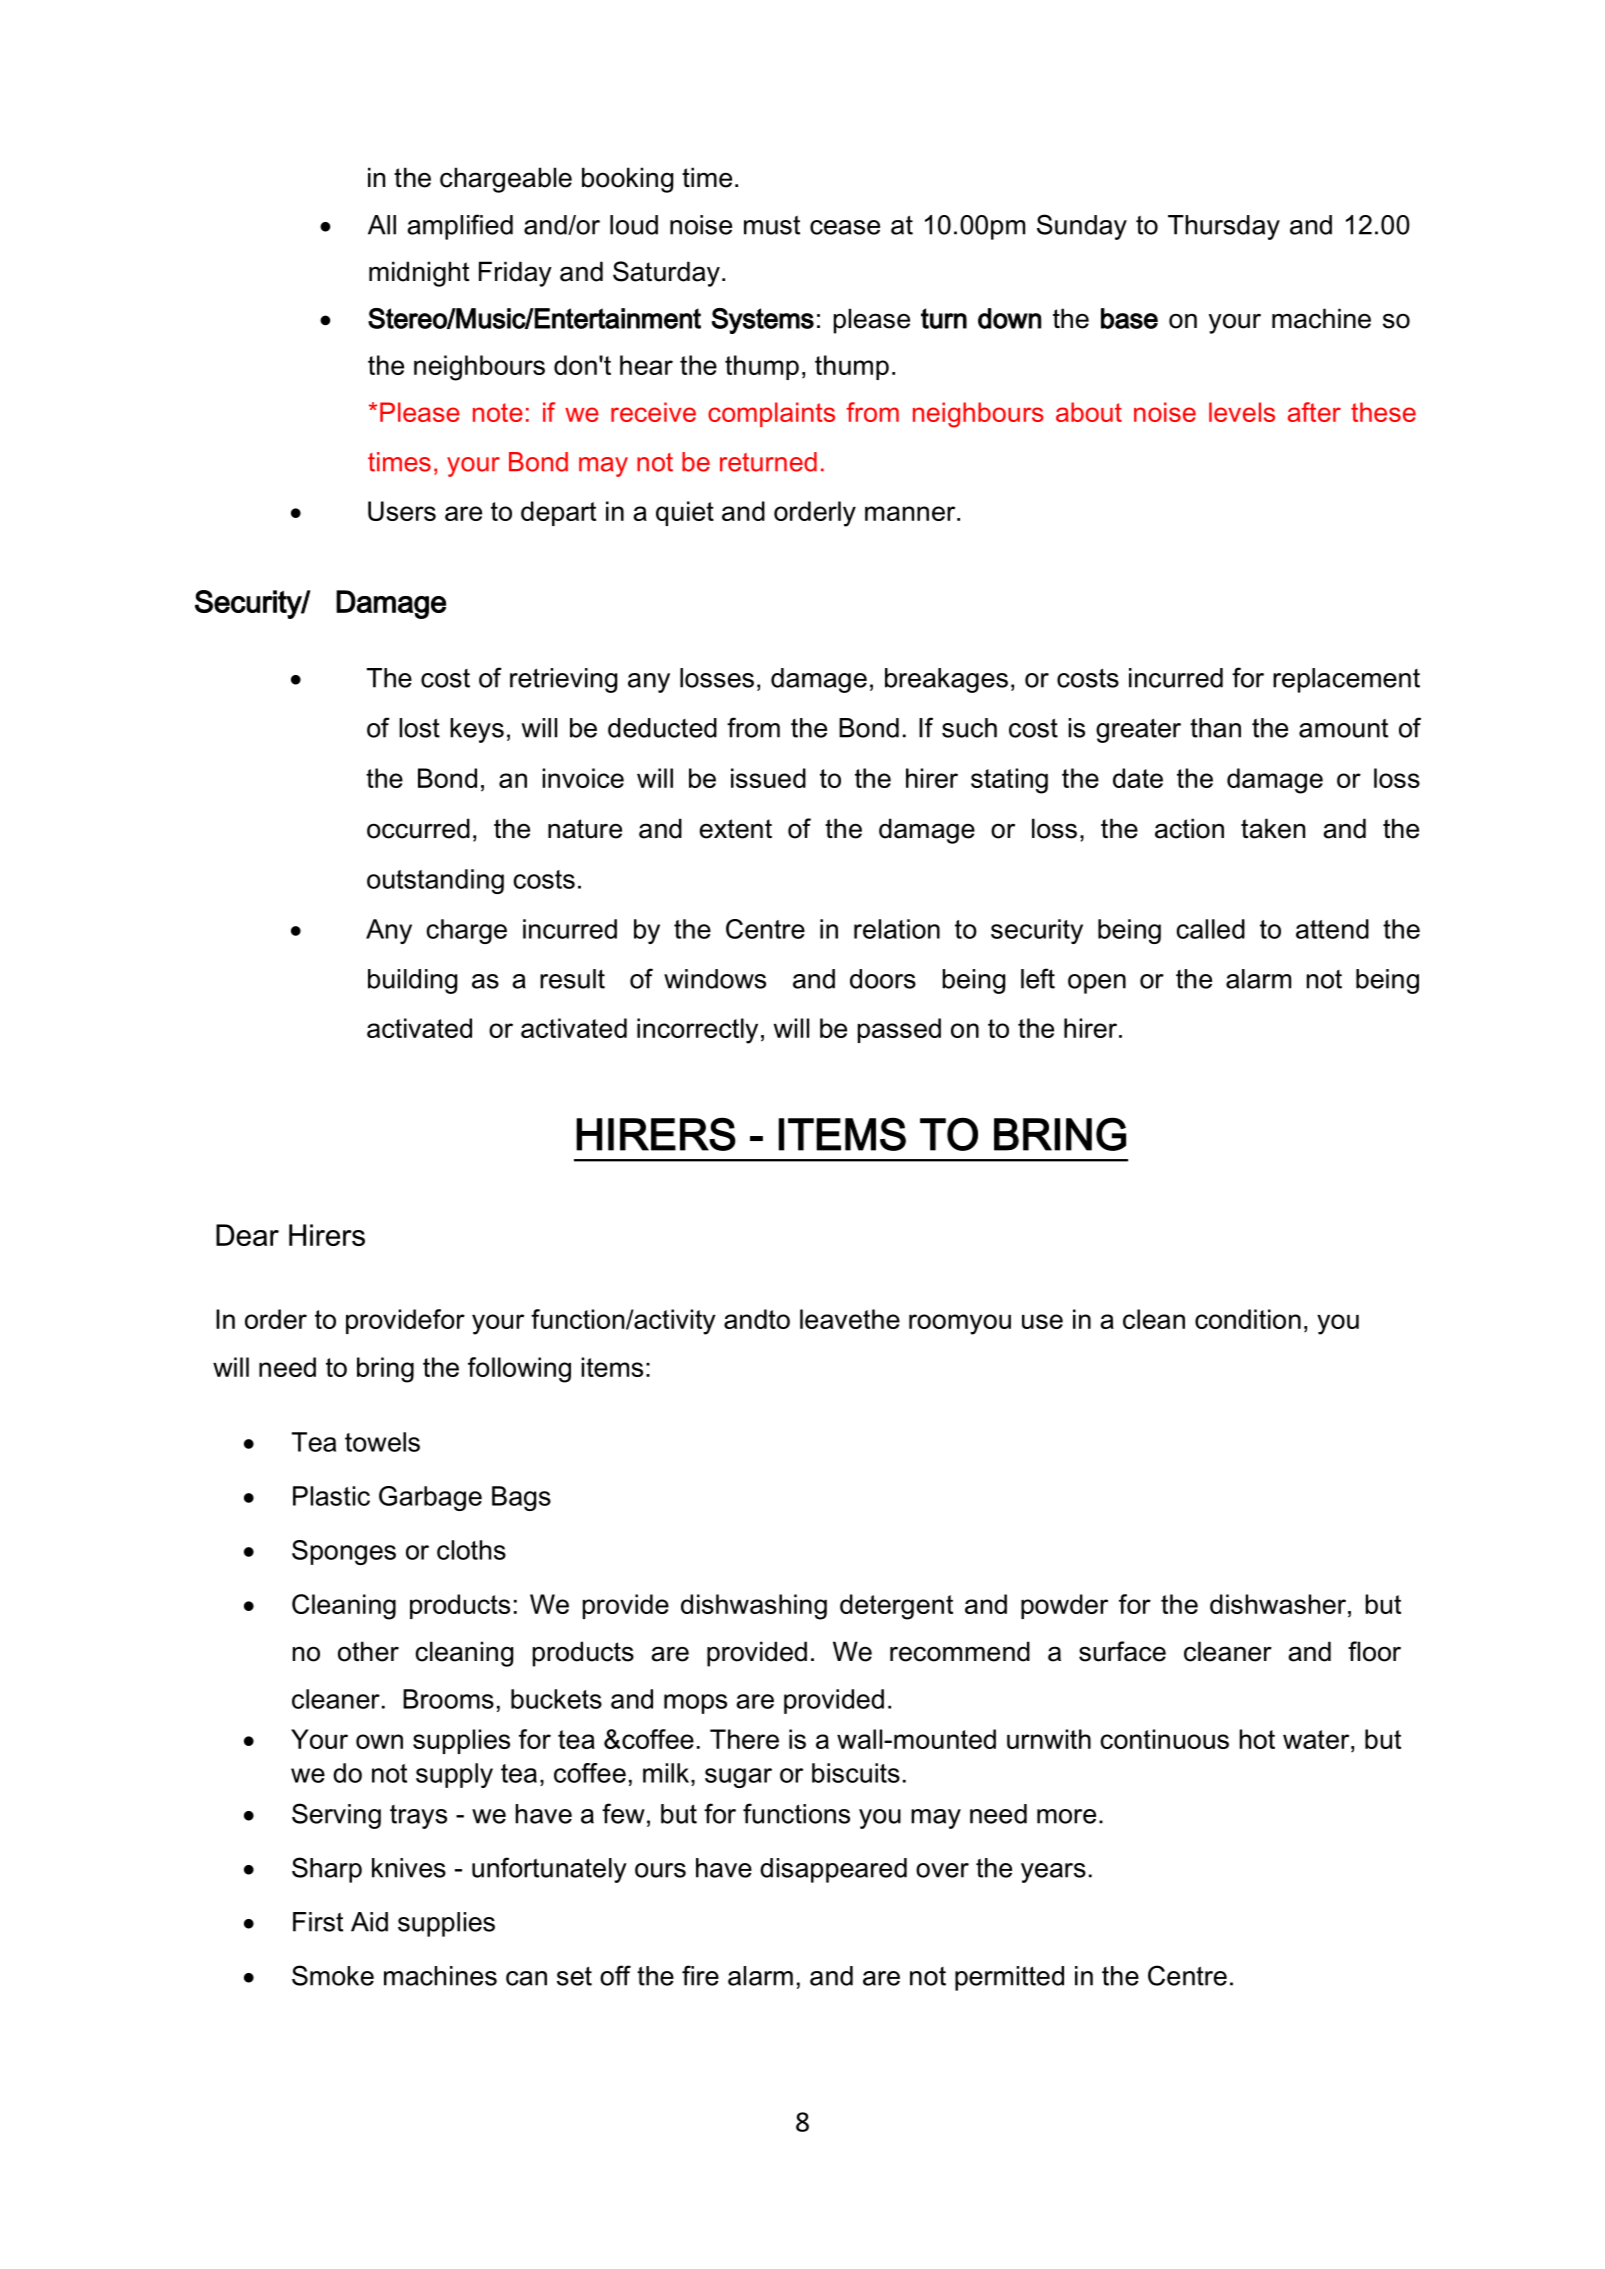 This page has width=1605, height=2269. I want to click on Aid, so click(369, 1922).
